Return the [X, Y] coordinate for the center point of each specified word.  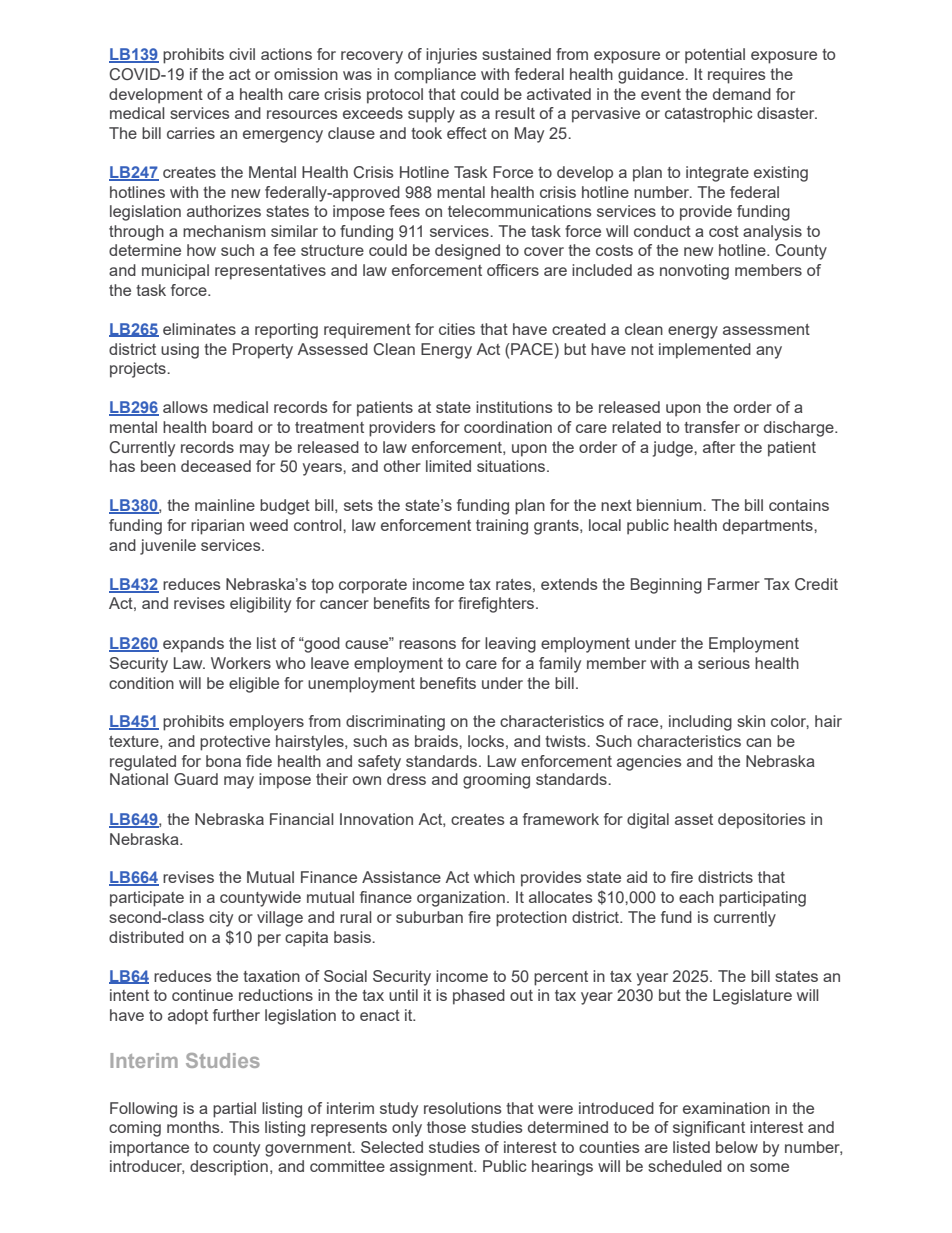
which [494, 877]
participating [762, 899]
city [221, 919]
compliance [435, 76]
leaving [510, 645]
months [194, 1127]
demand [742, 94]
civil [242, 54]
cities [457, 329]
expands [193, 645]
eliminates [199, 329]
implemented [705, 351]
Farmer [734, 584]
